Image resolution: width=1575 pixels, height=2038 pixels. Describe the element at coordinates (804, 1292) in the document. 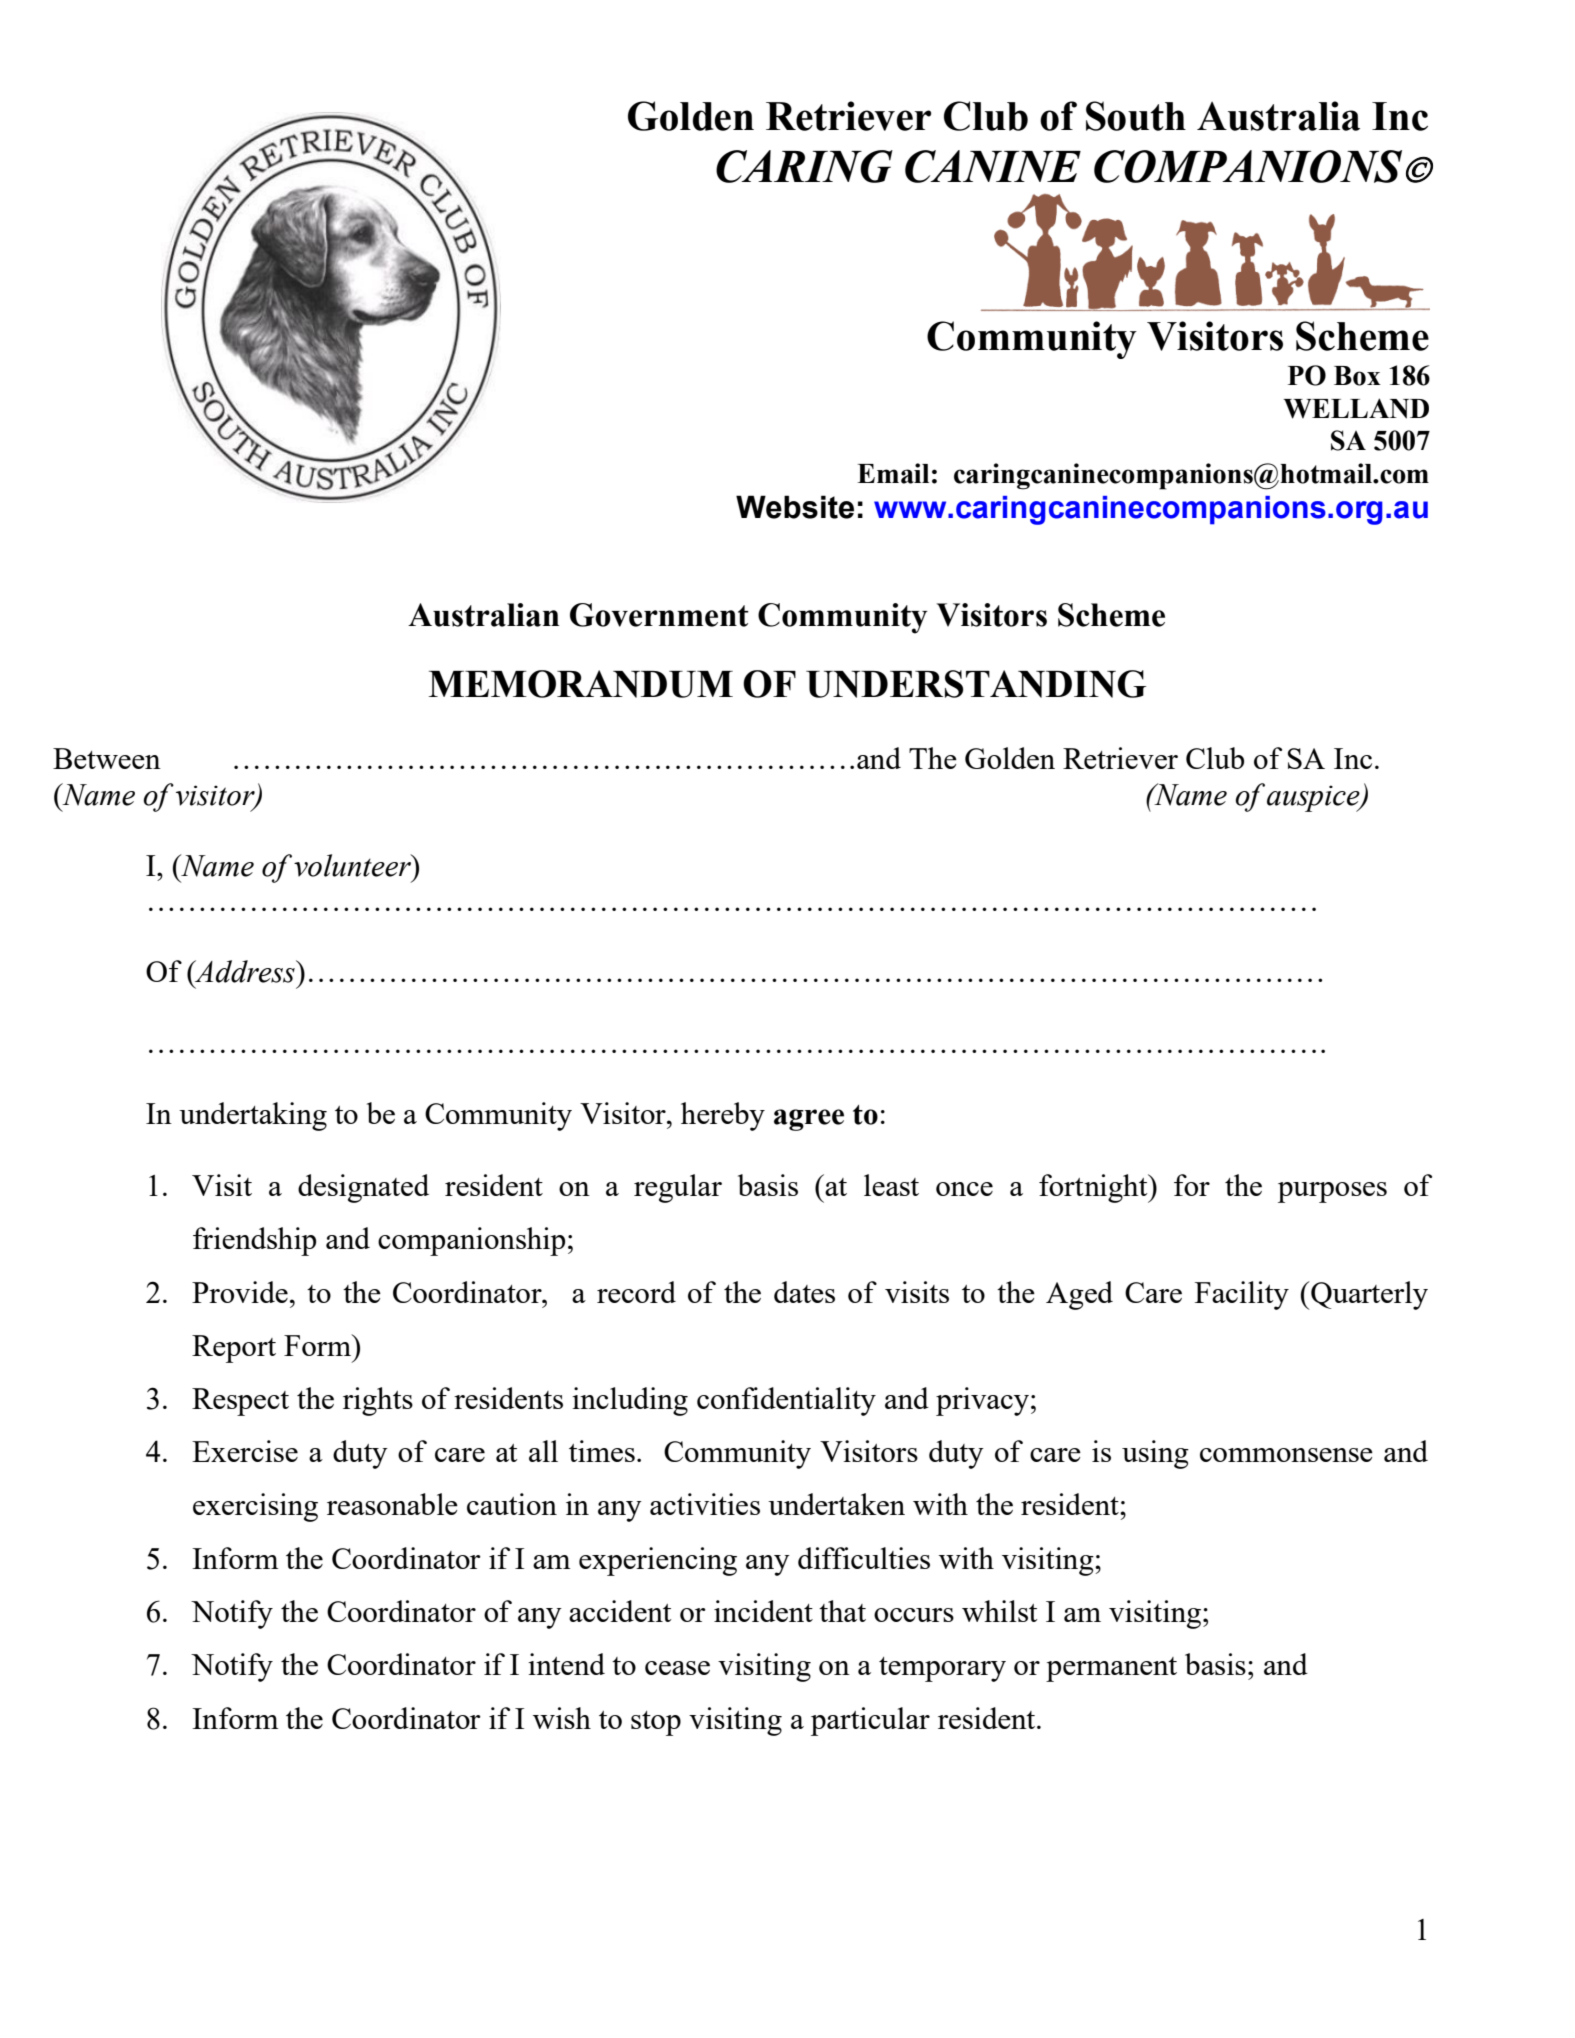

I see `dates` at that location.
